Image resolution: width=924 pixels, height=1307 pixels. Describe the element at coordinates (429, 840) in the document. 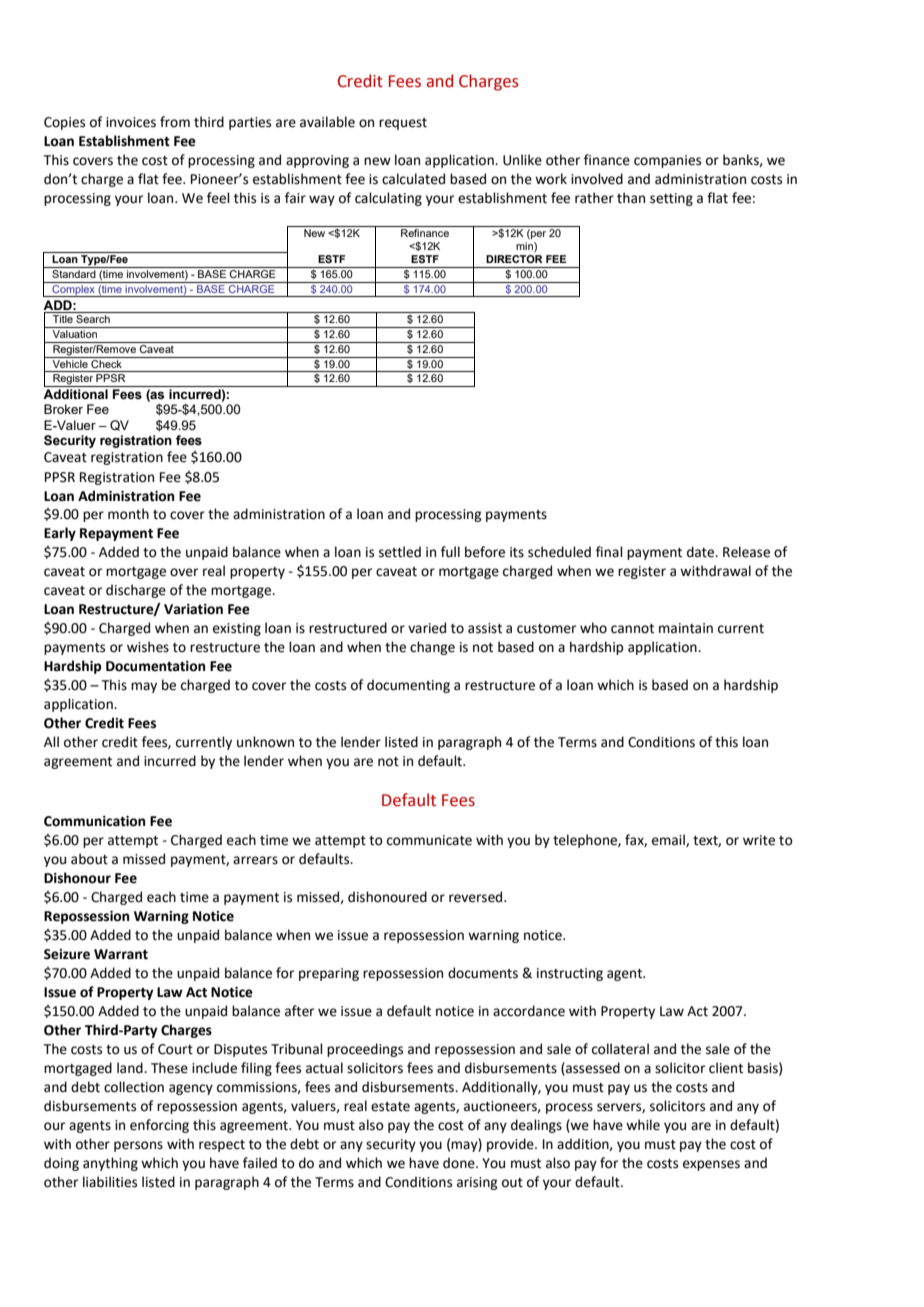

I see `communicate` at that location.
